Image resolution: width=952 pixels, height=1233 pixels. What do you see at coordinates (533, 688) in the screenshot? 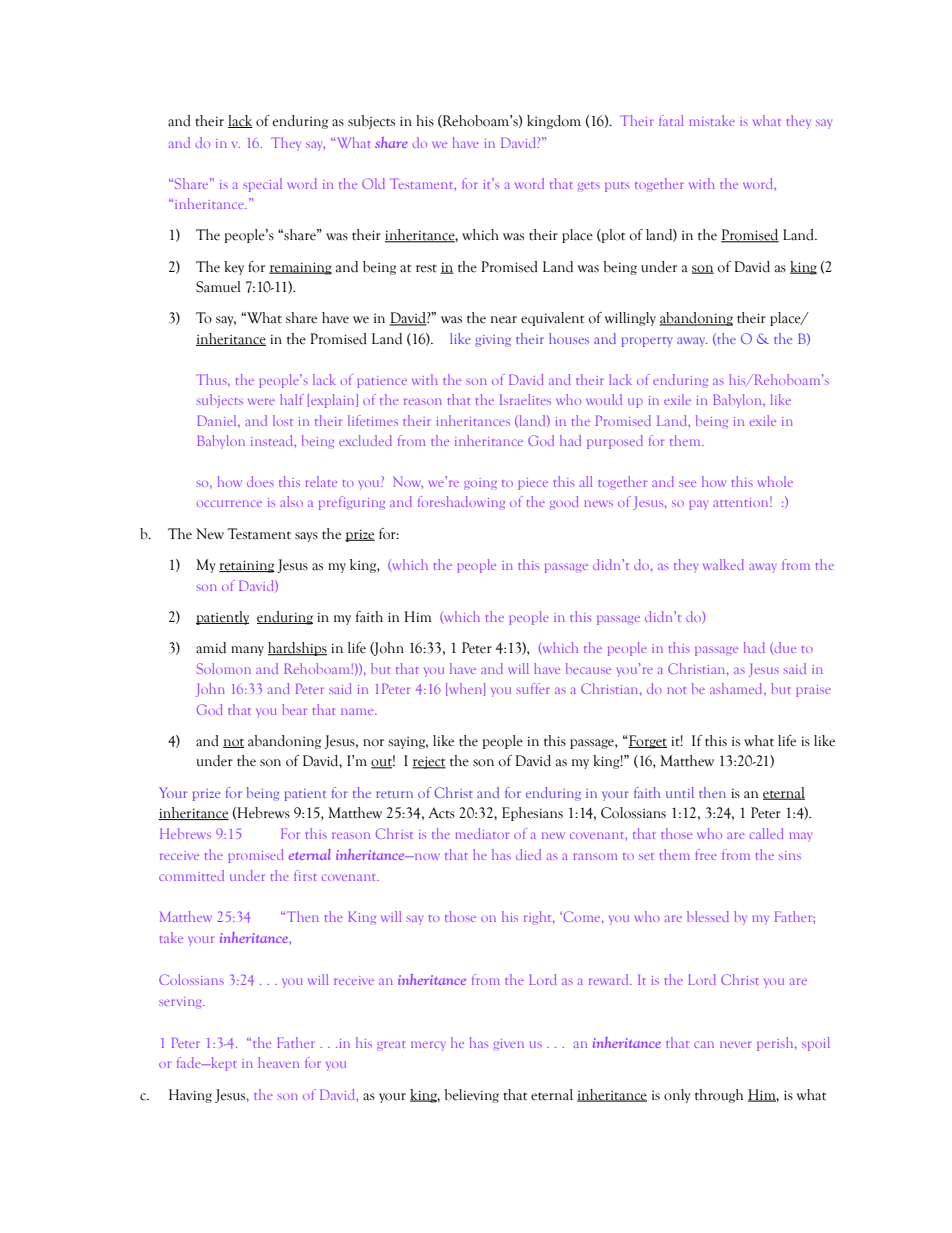
I see `suffer` at bounding box center [533, 688].
